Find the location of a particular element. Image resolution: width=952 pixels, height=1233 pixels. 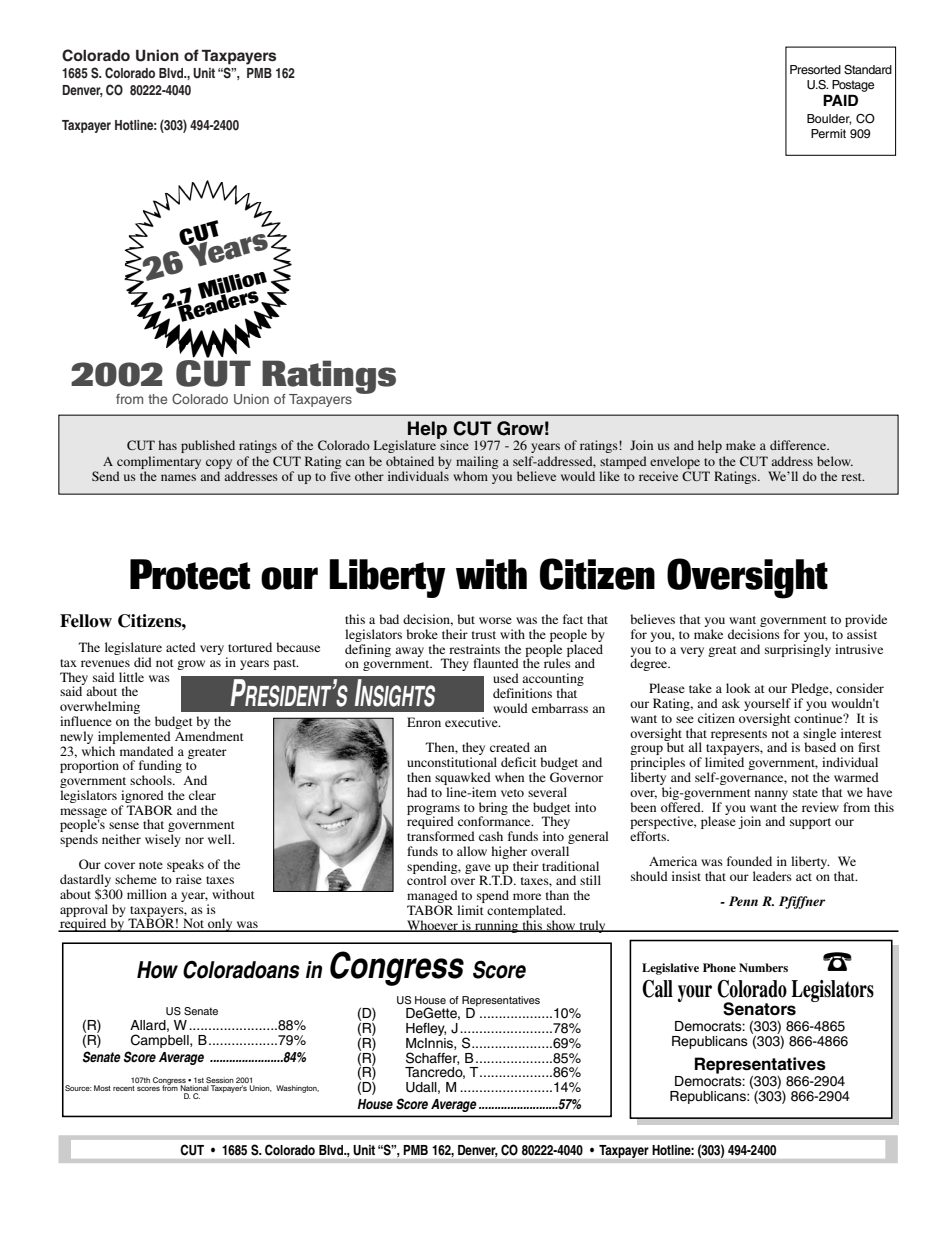

difference is located at coordinates (799, 445).
